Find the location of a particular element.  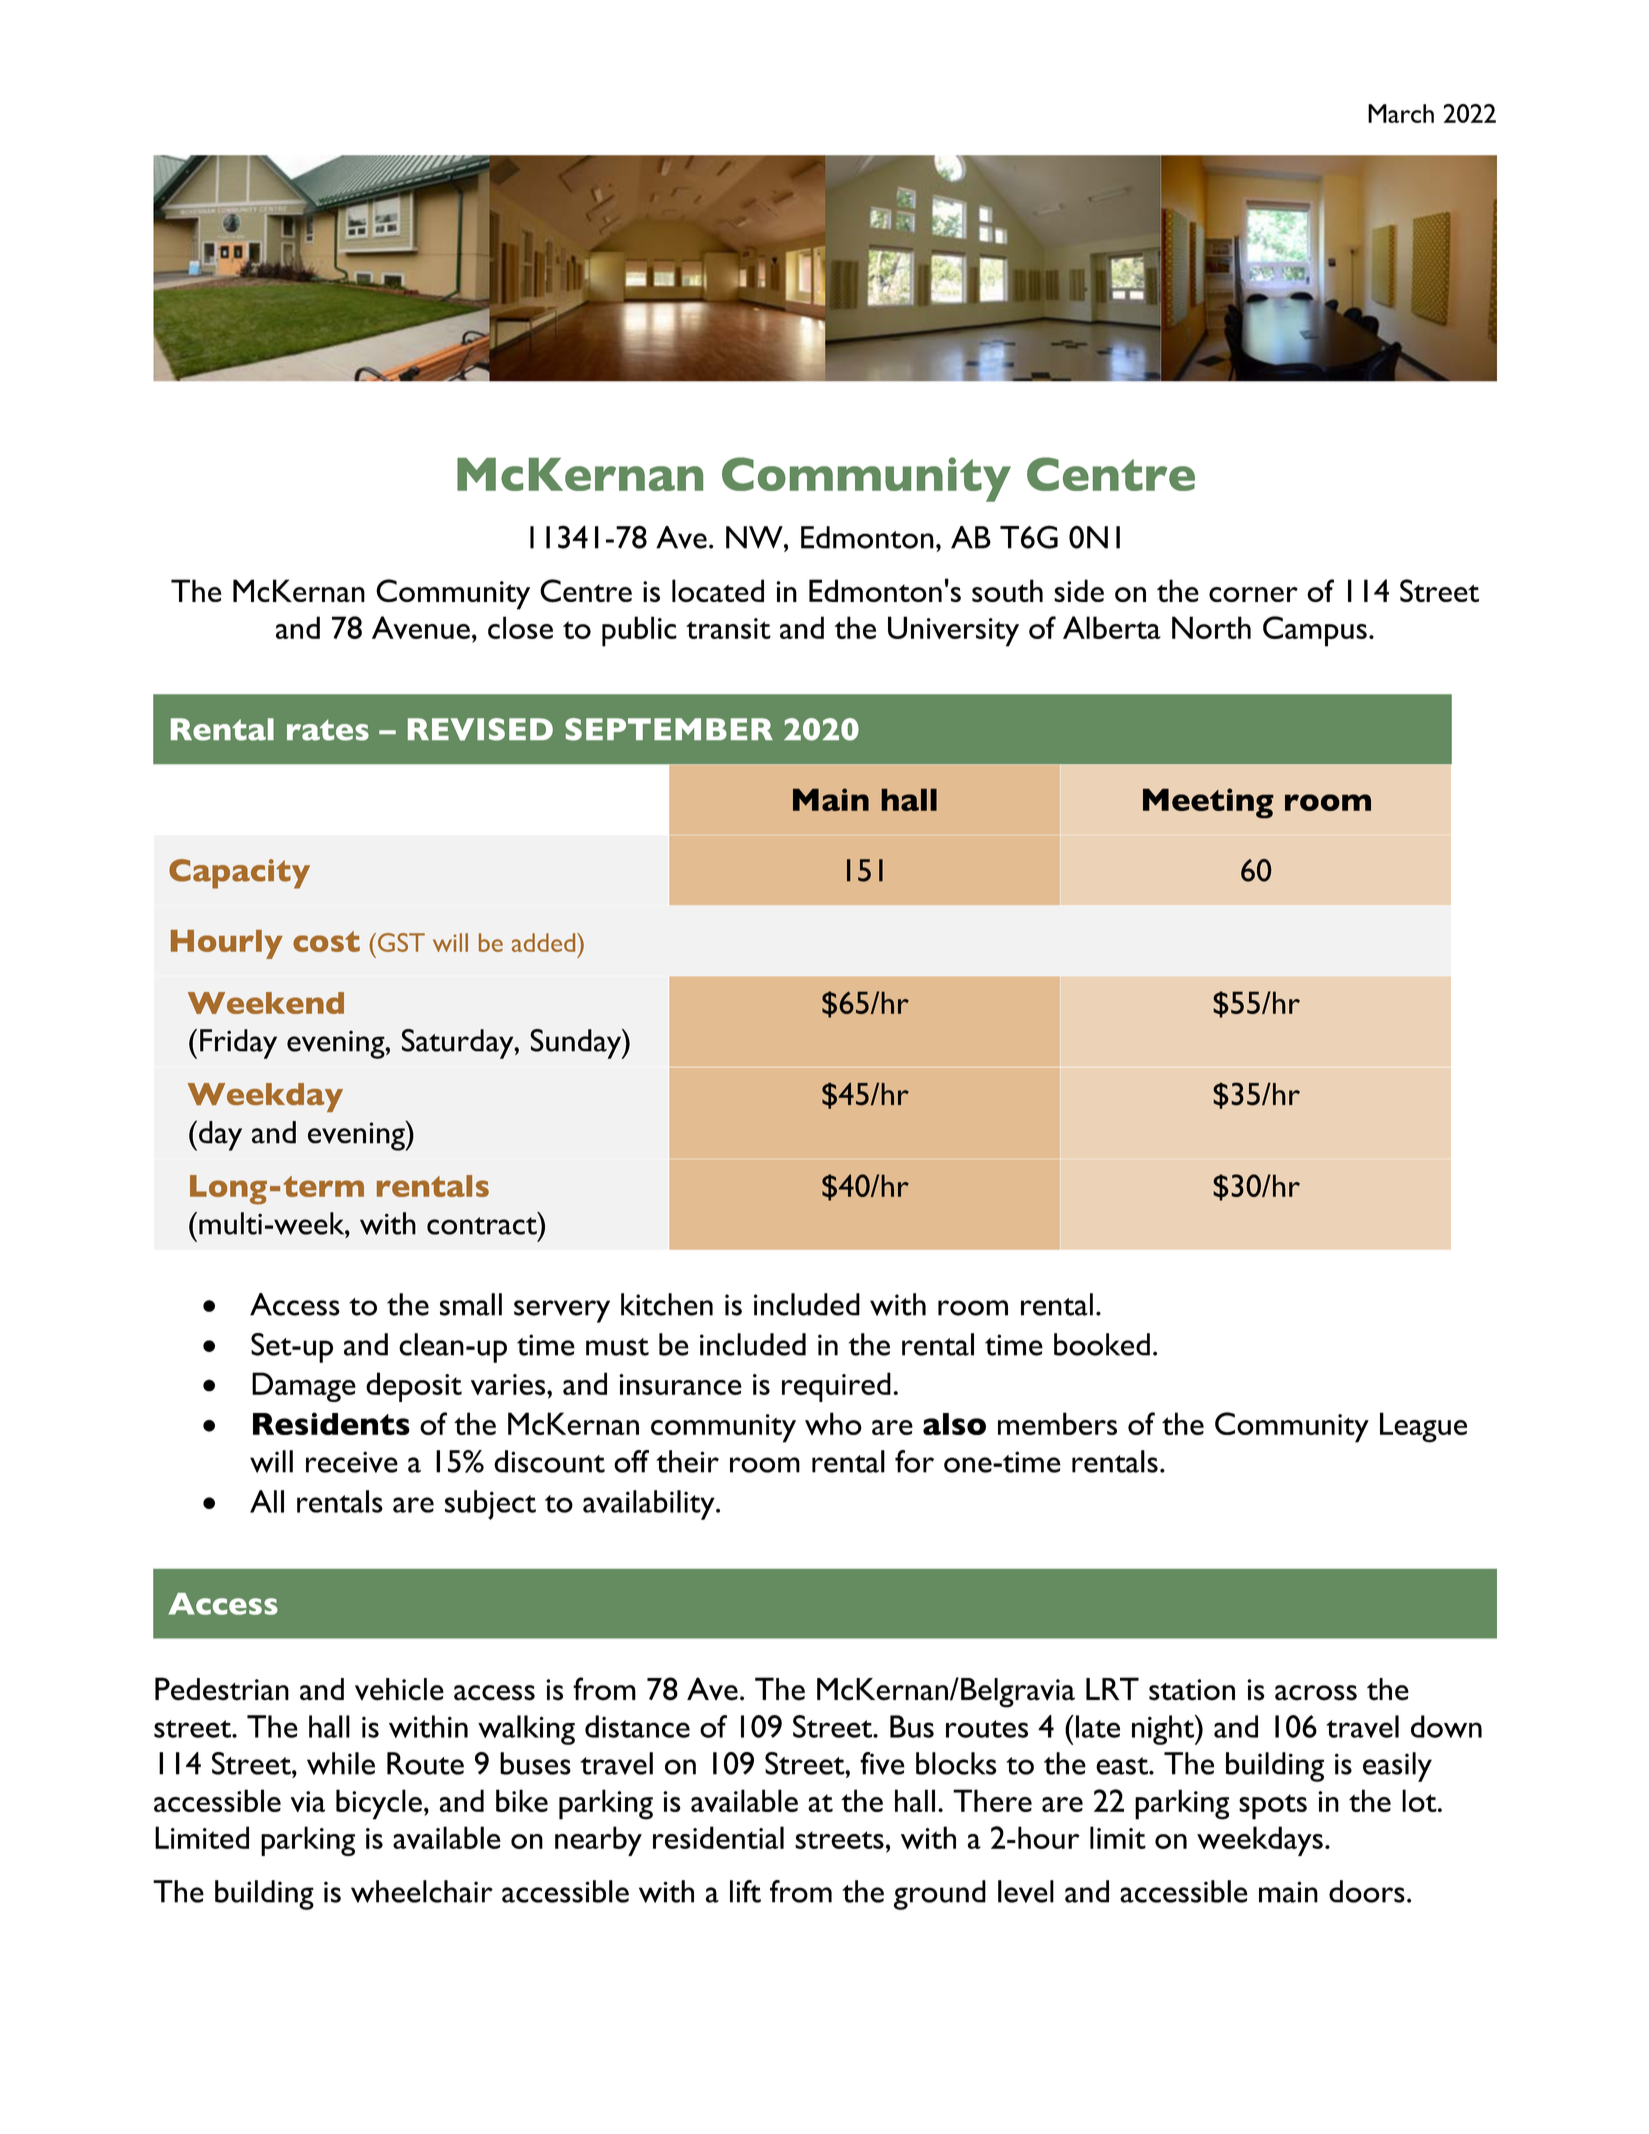

added is located at coordinates (545, 942).
